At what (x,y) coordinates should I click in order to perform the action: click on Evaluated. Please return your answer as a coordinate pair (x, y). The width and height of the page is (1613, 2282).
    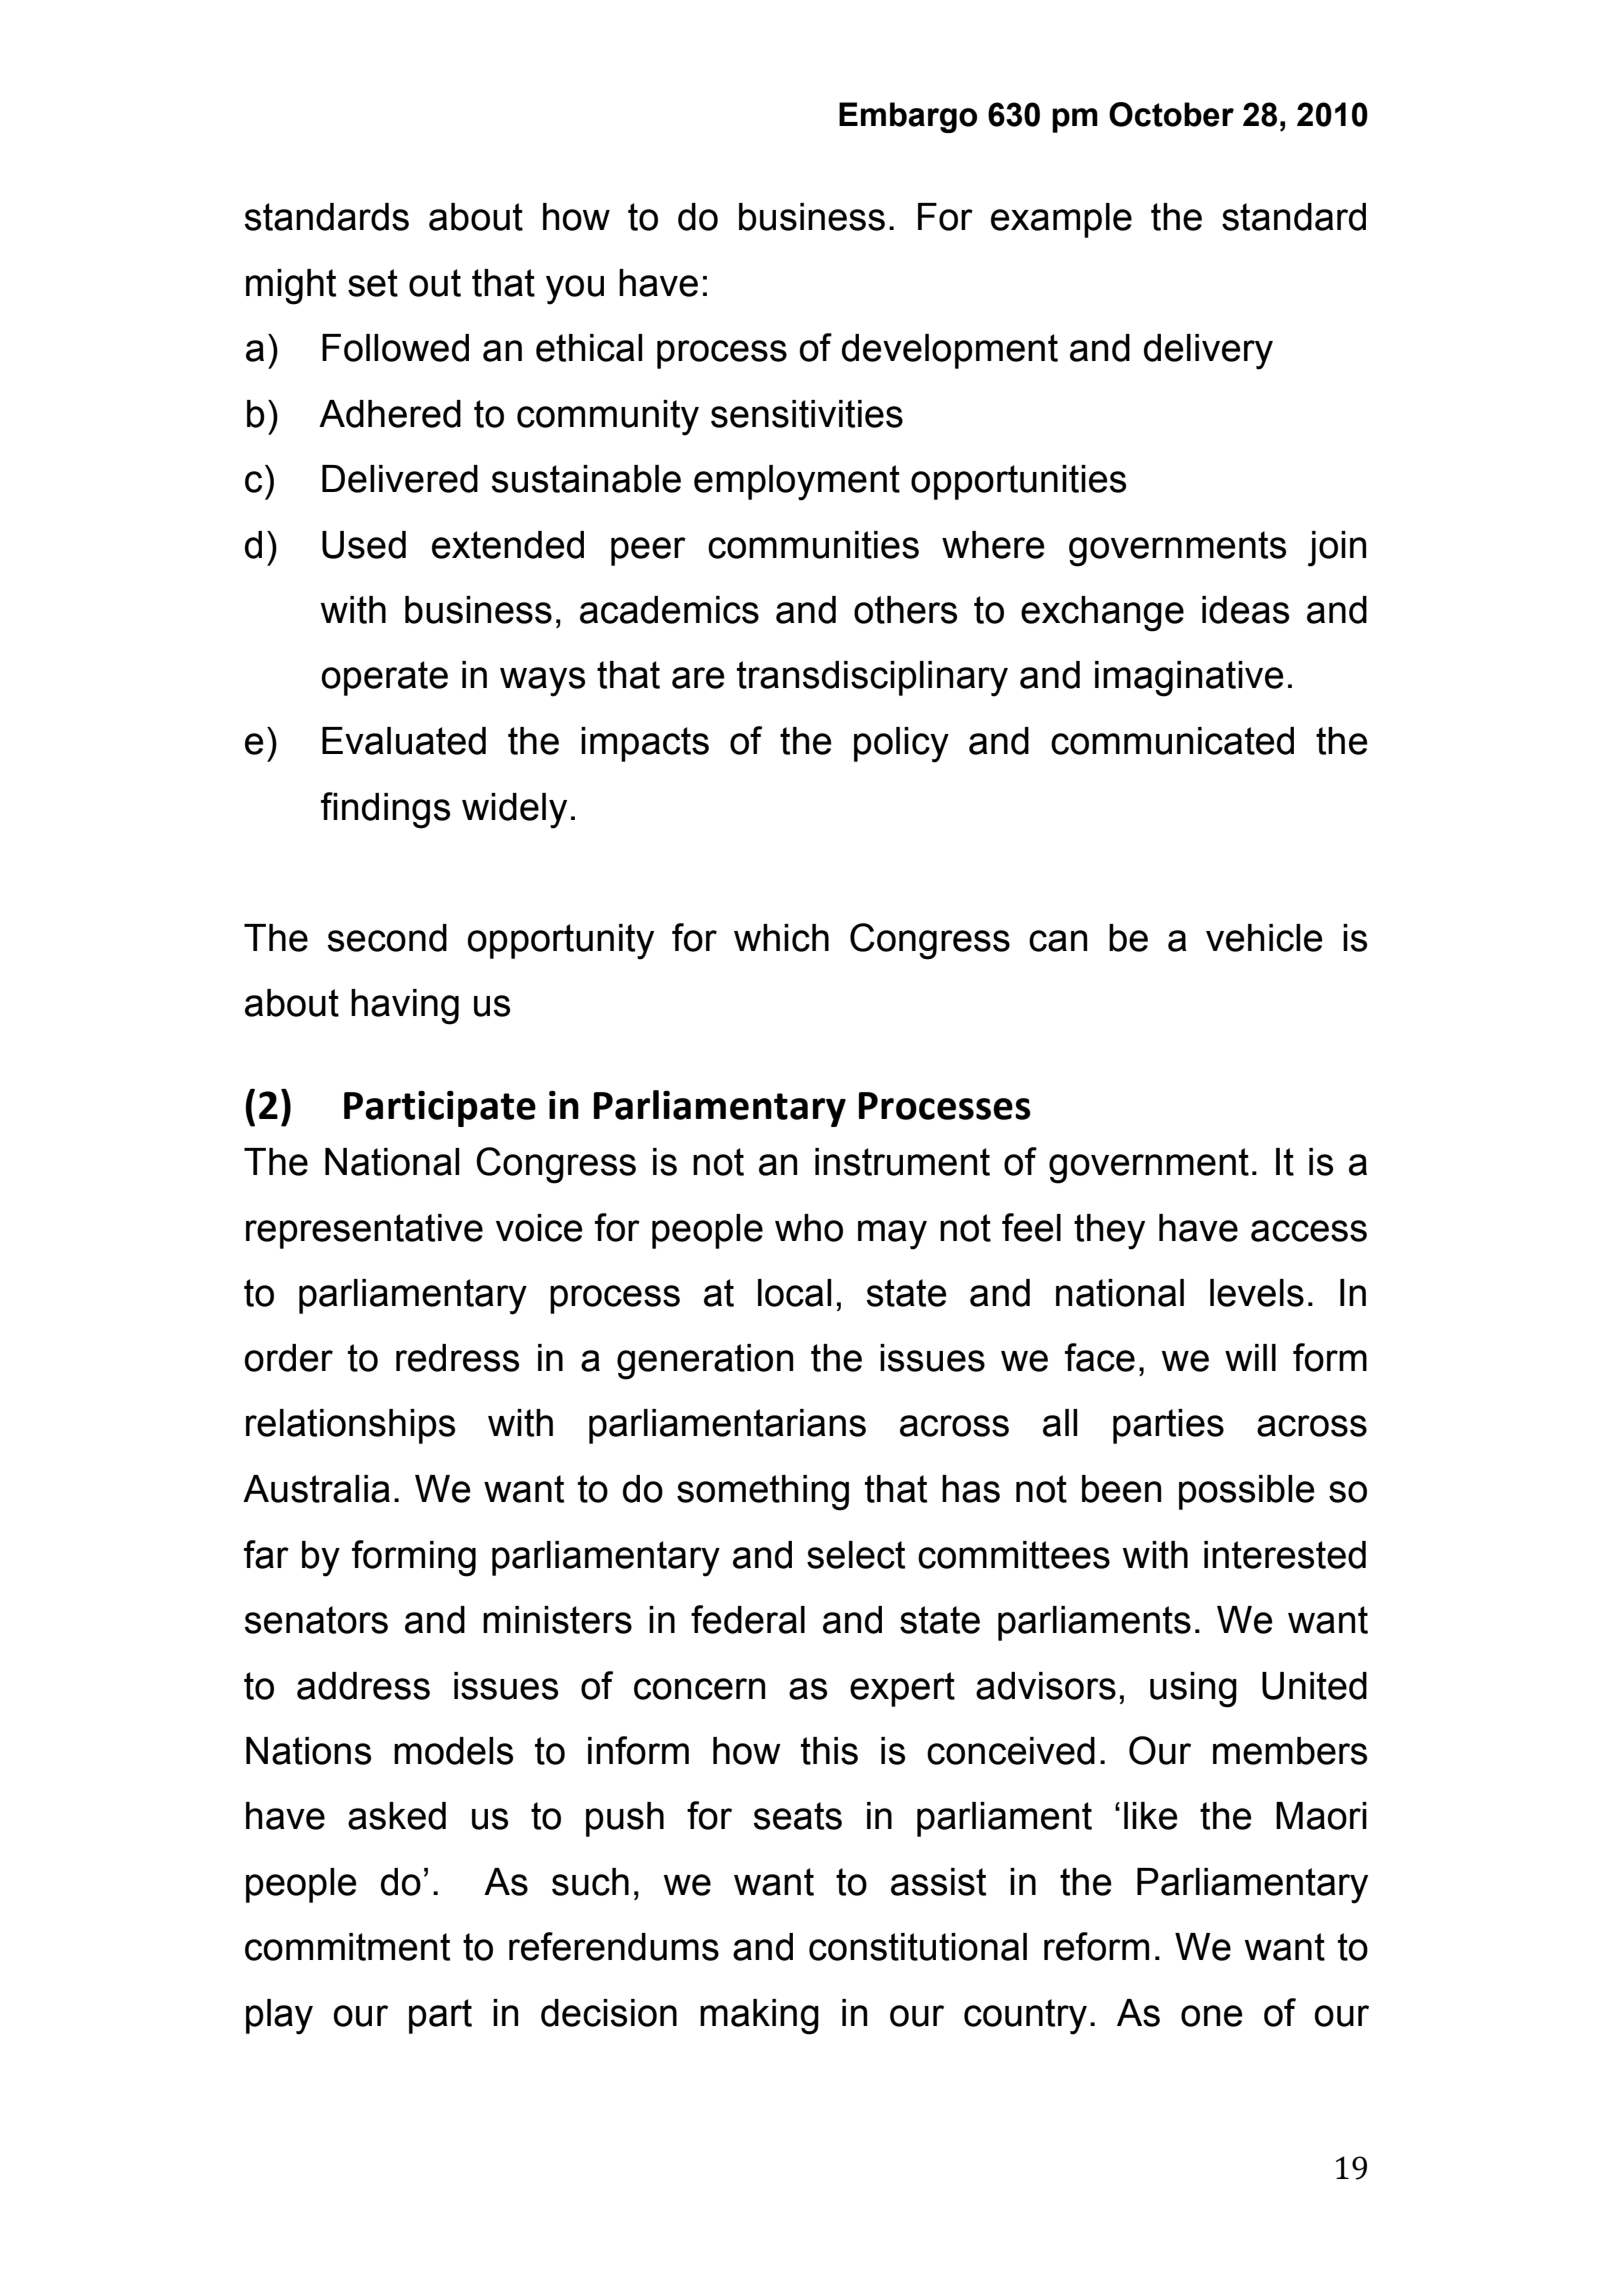
    Looking at the image, I should click on (404, 741).
